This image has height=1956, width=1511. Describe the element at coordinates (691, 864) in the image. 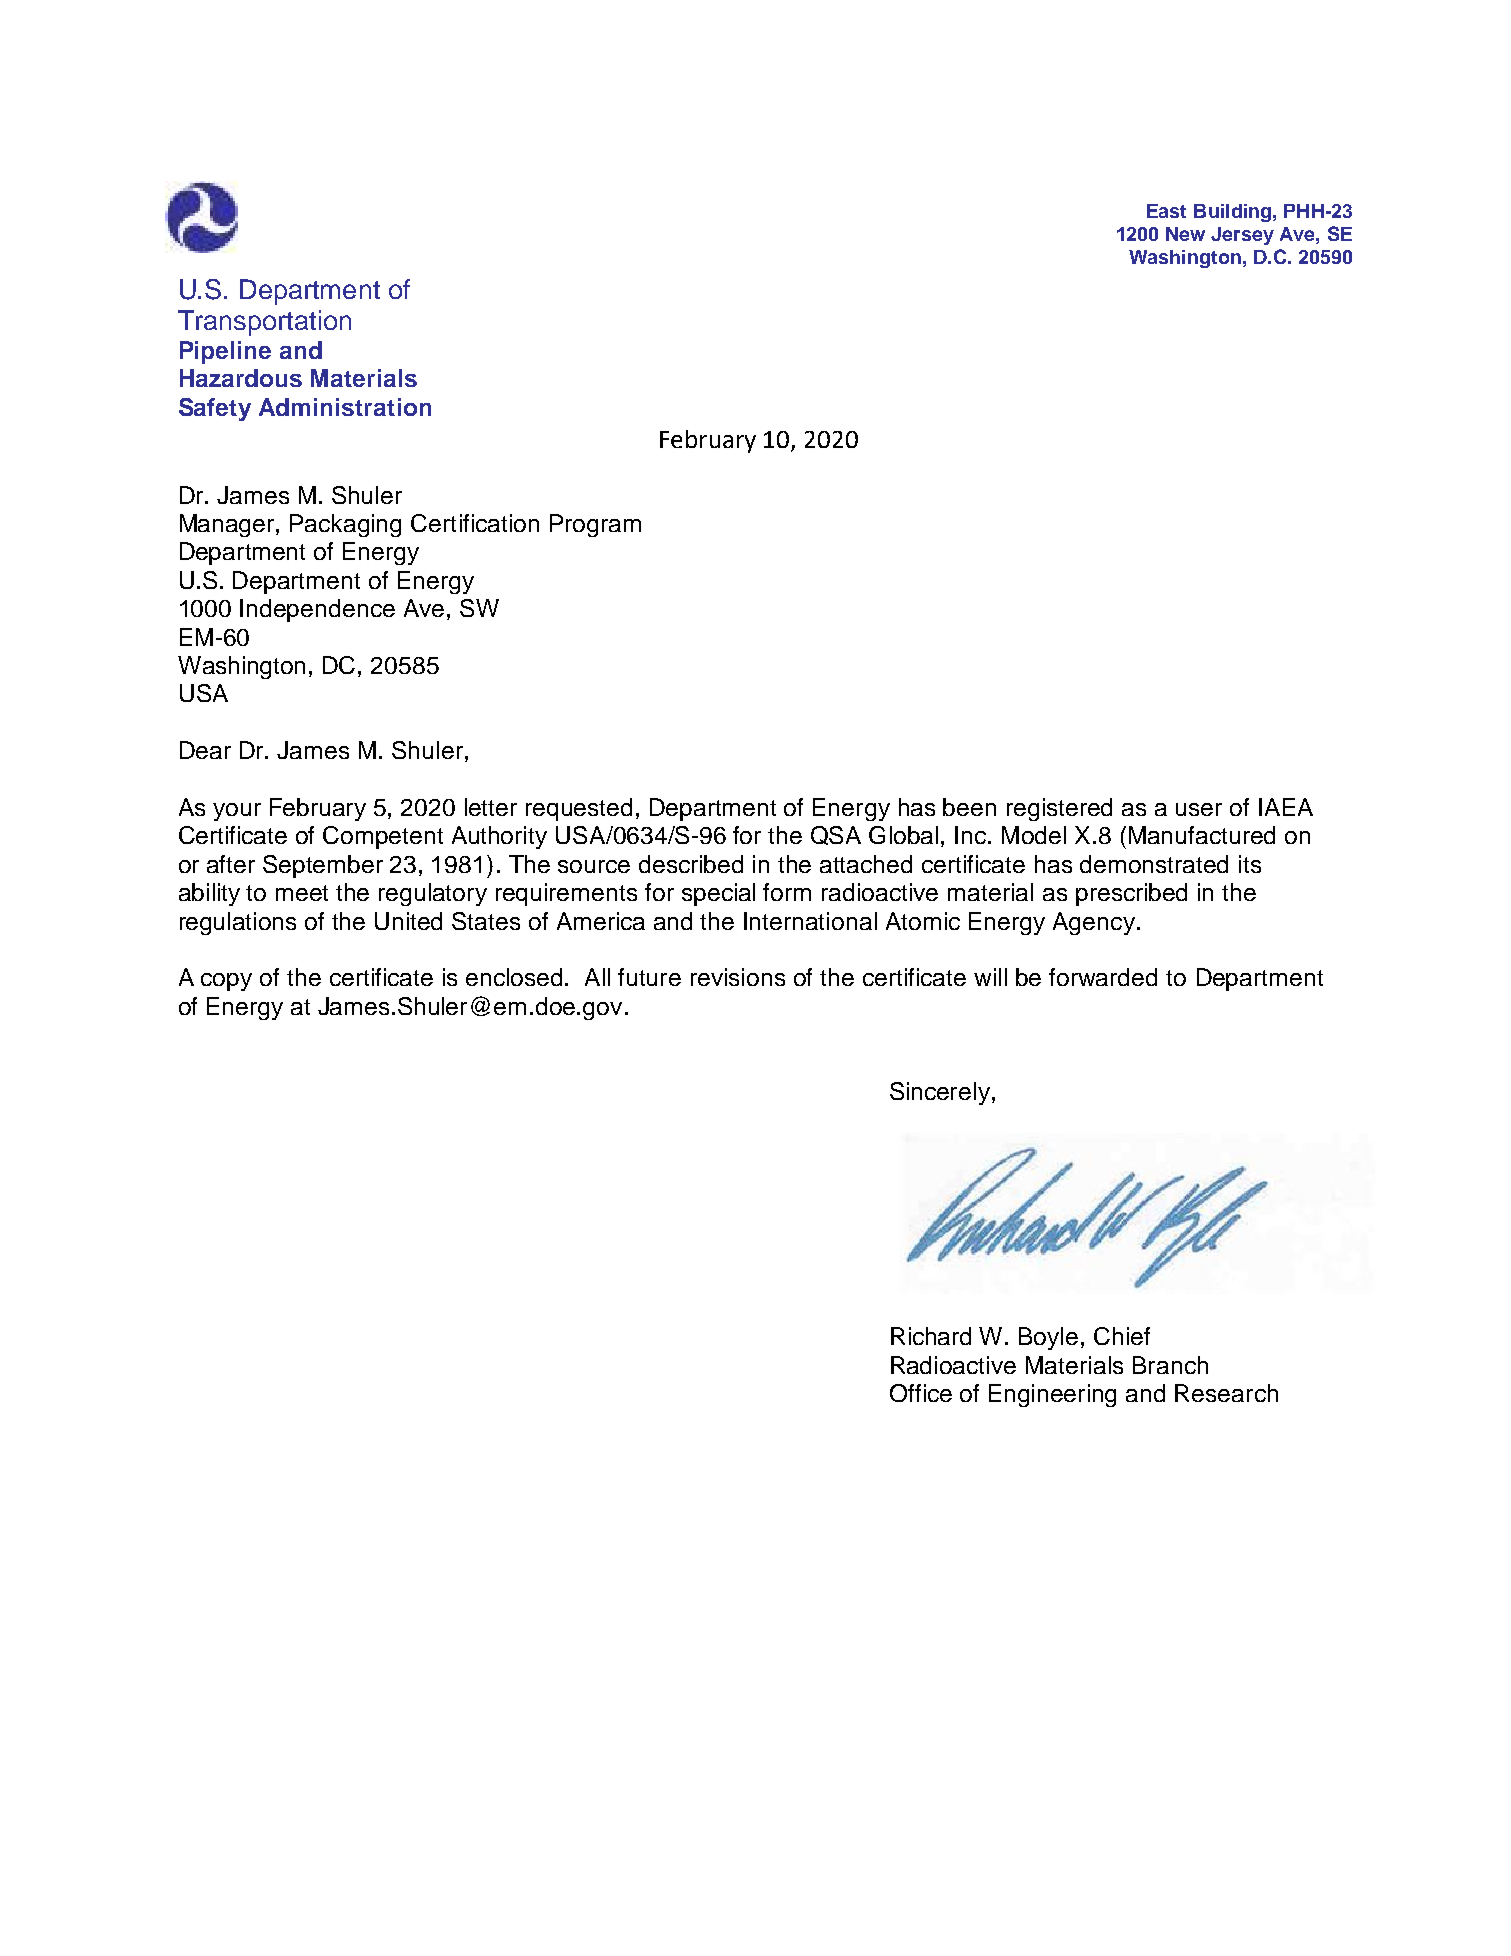

I see `described` at that location.
